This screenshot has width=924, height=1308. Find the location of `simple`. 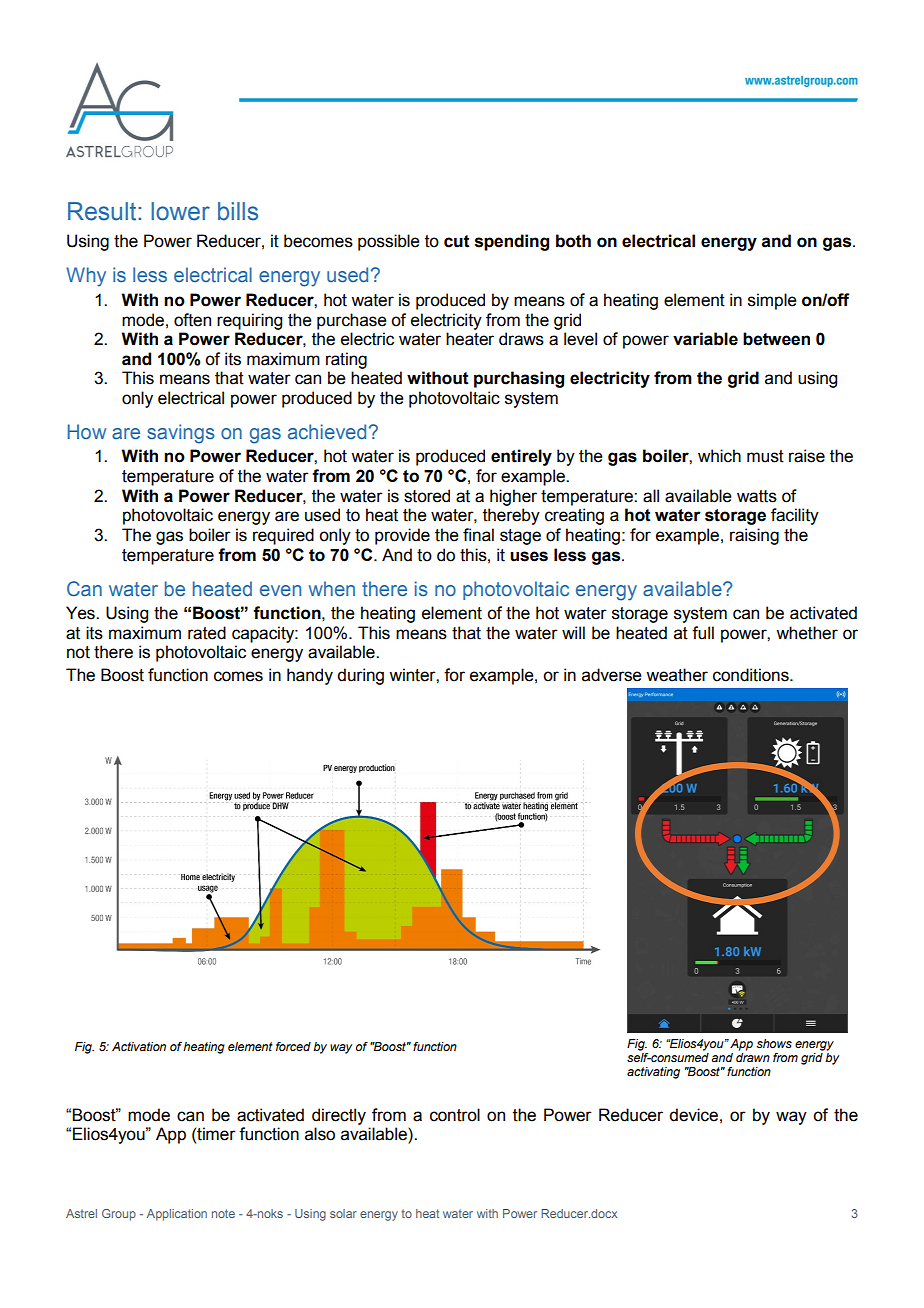

simple is located at coordinates (772, 301).
